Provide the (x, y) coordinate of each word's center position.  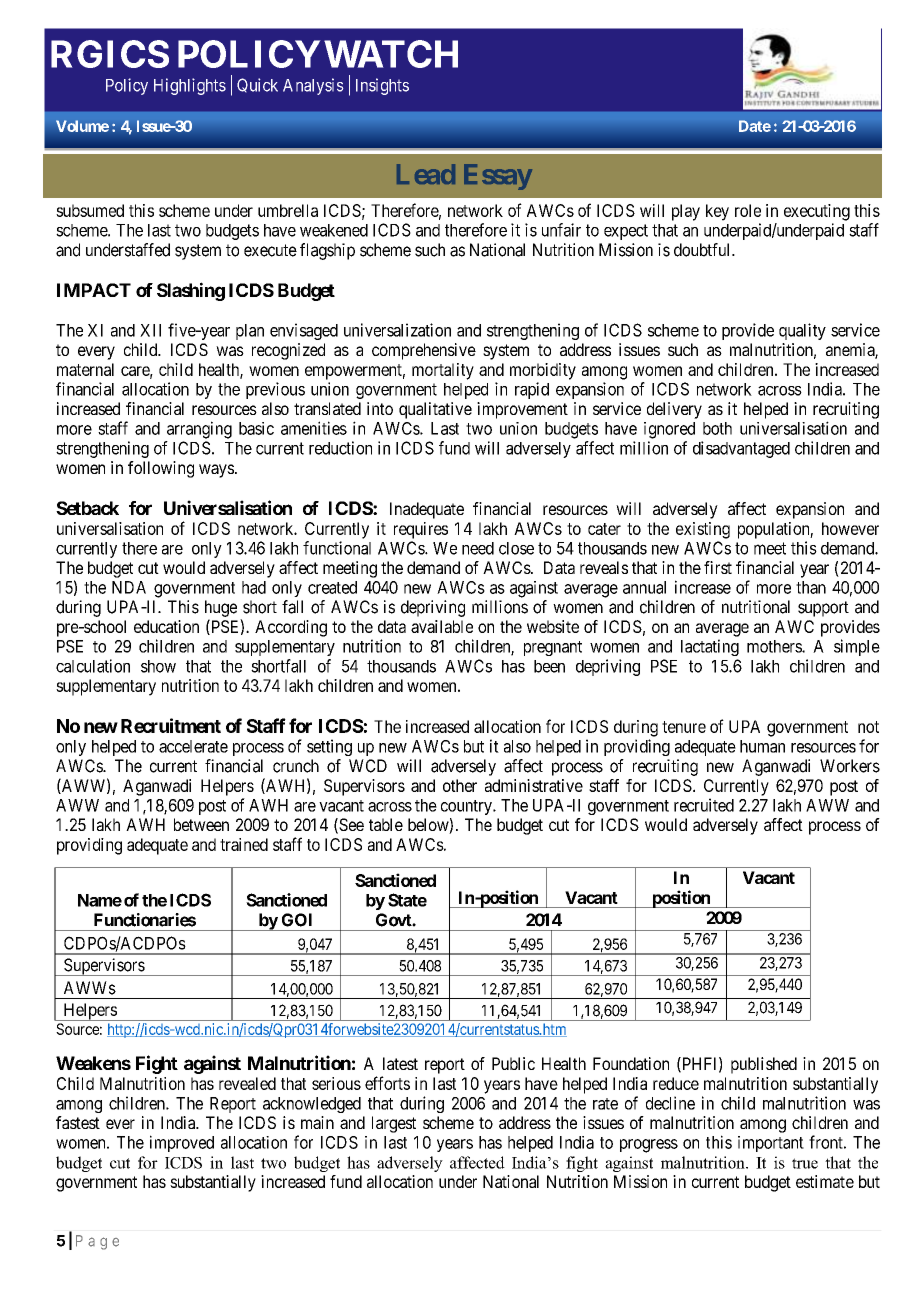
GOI (297, 920)
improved (182, 1143)
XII (150, 330)
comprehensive (424, 351)
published (764, 1065)
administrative (534, 785)
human (762, 746)
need (478, 548)
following (161, 469)
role (748, 210)
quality (802, 331)
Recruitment (171, 725)
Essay (498, 177)
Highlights (190, 86)
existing (703, 530)
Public (513, 1063)
